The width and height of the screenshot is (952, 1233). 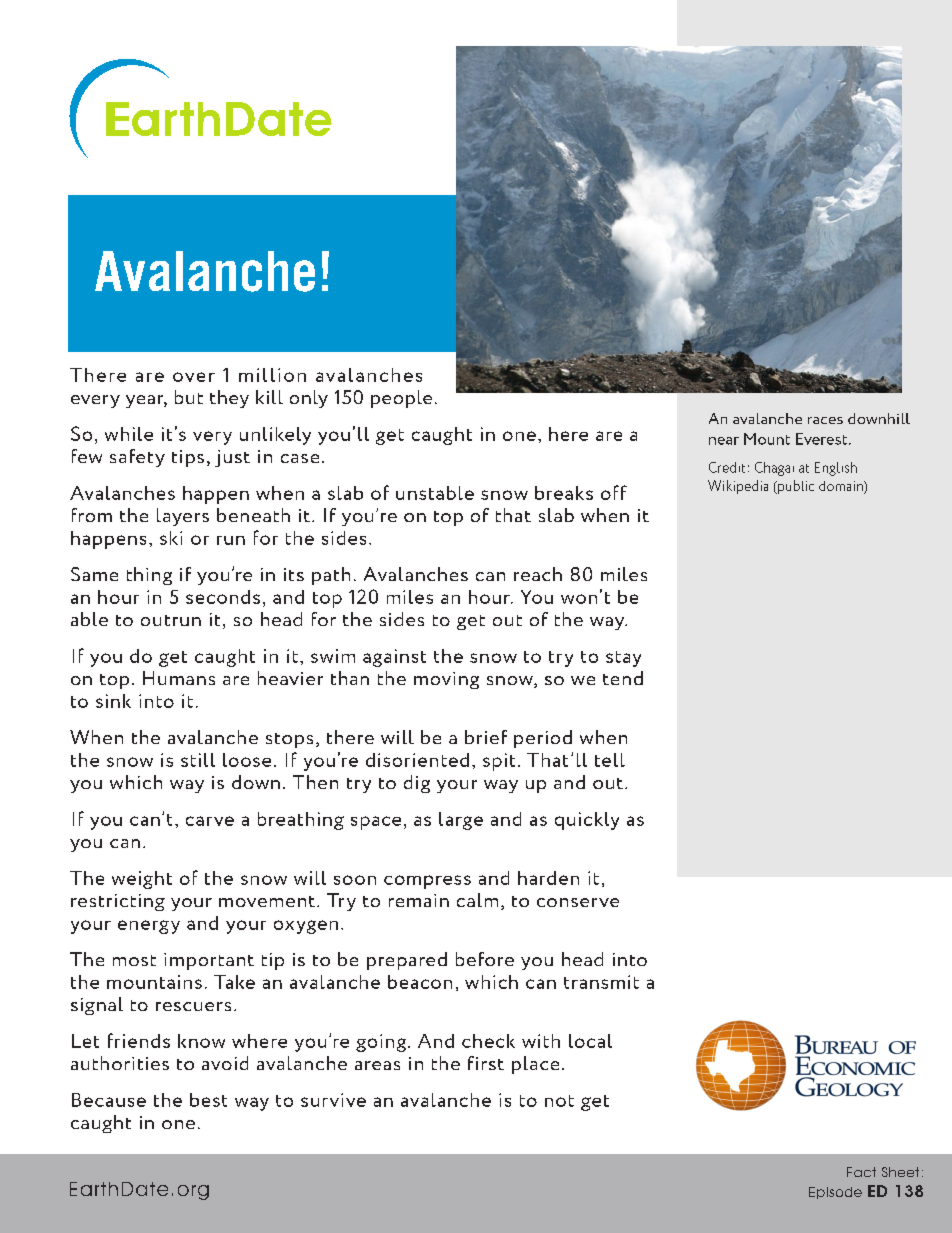 What do you see at coordinates (623, 659) in the screenshot?
I see `stay` at bounding box center [623, 659].
